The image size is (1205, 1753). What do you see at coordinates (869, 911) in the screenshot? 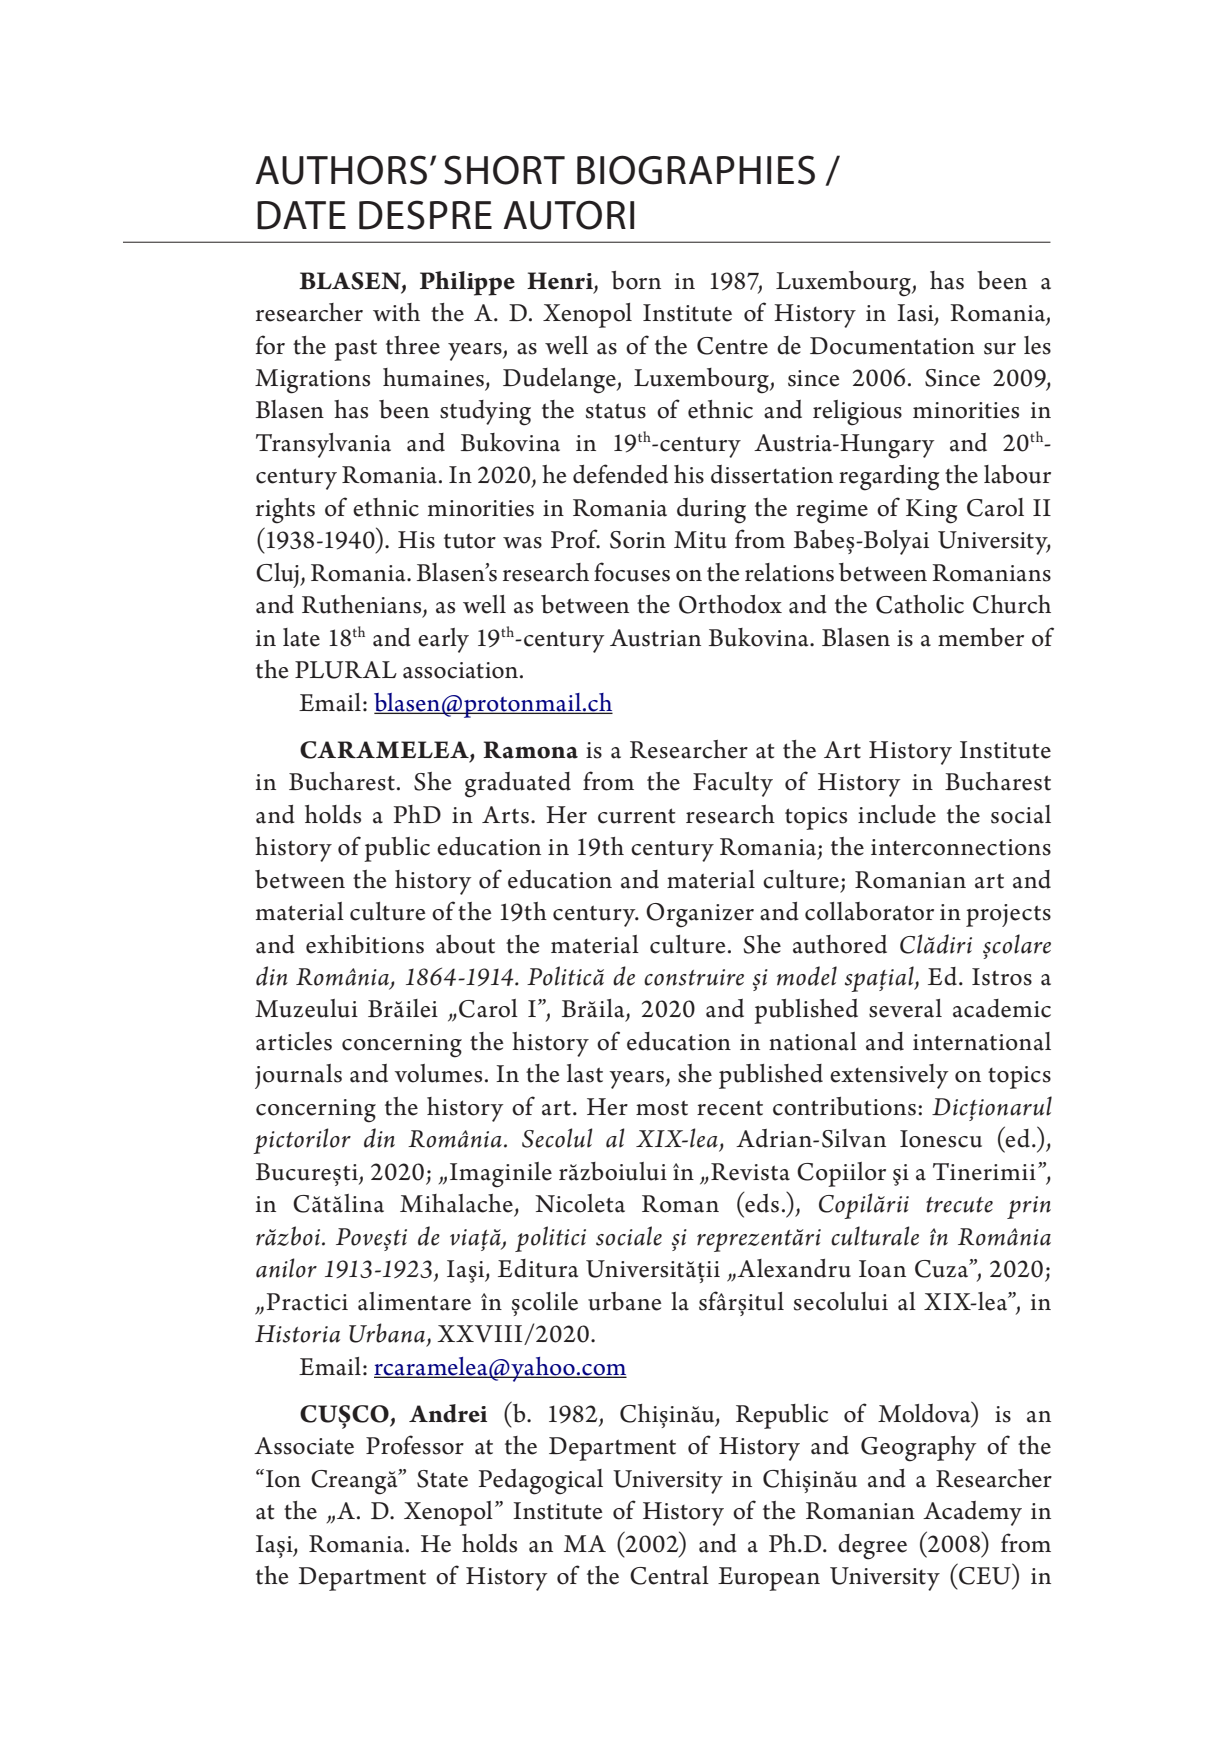
I see `collaborator` at bounding box center [869, 911].
